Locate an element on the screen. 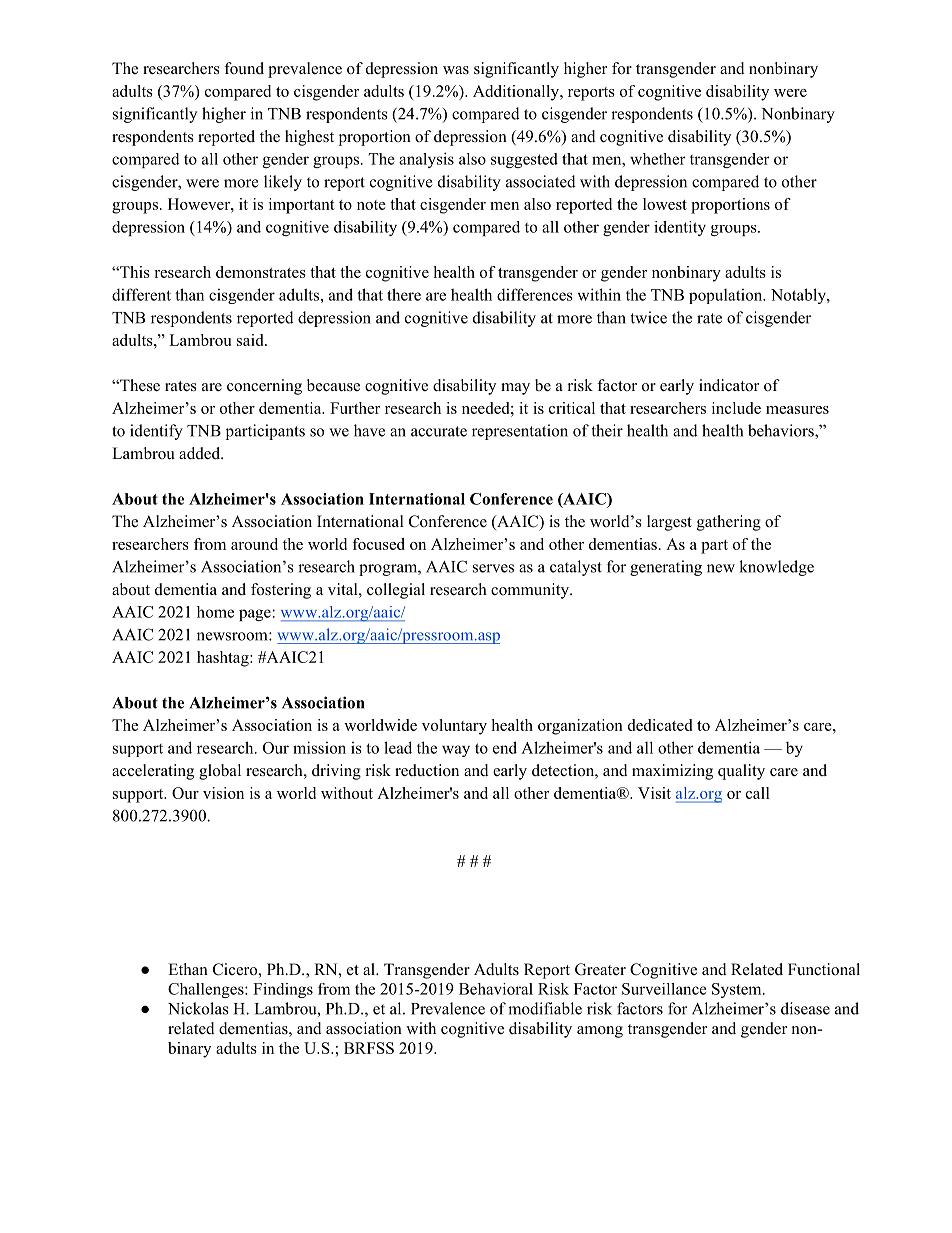  Challenges is located at coordinates (207, 990).
